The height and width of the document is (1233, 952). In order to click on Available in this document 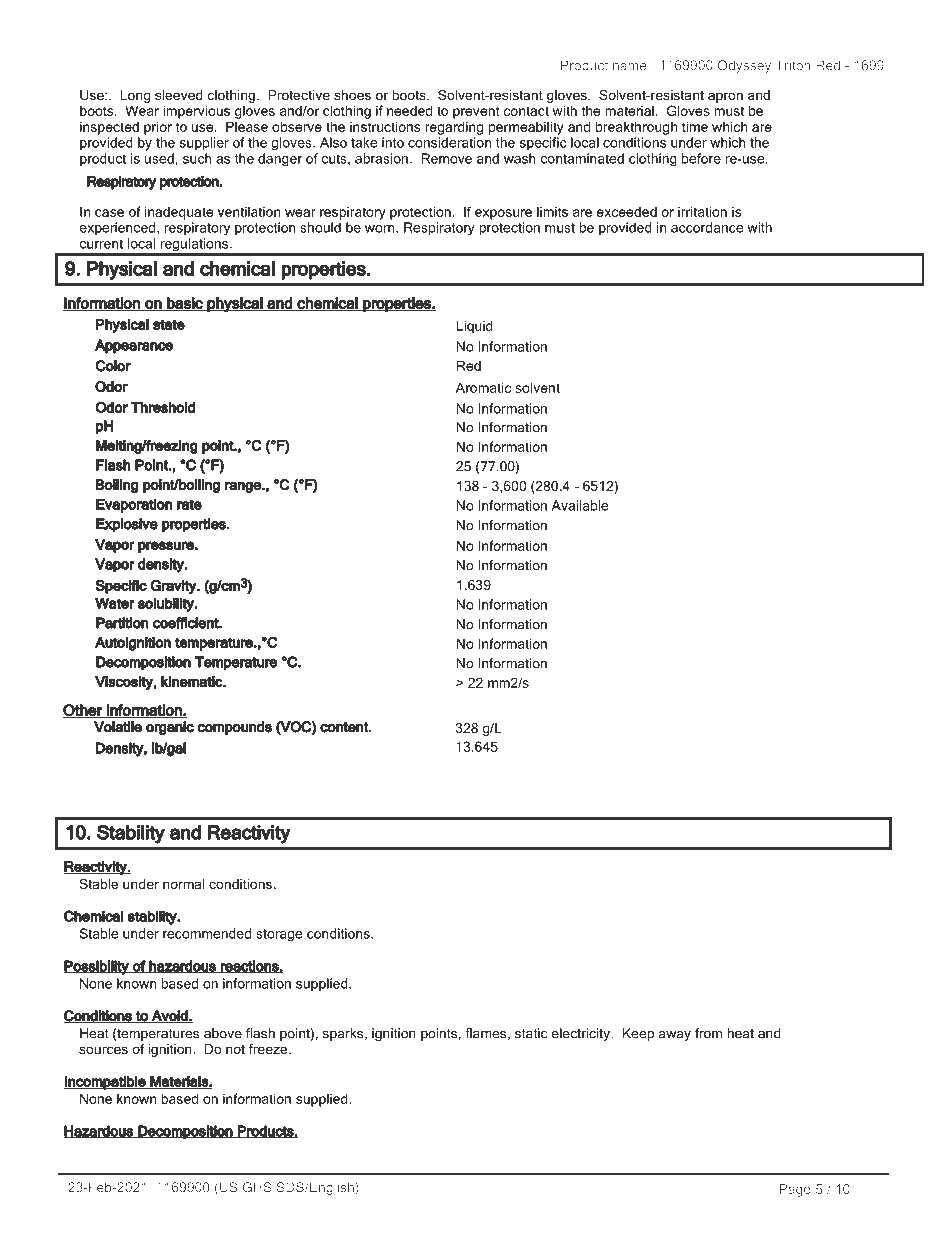, I will do `click(580, 505)`.
